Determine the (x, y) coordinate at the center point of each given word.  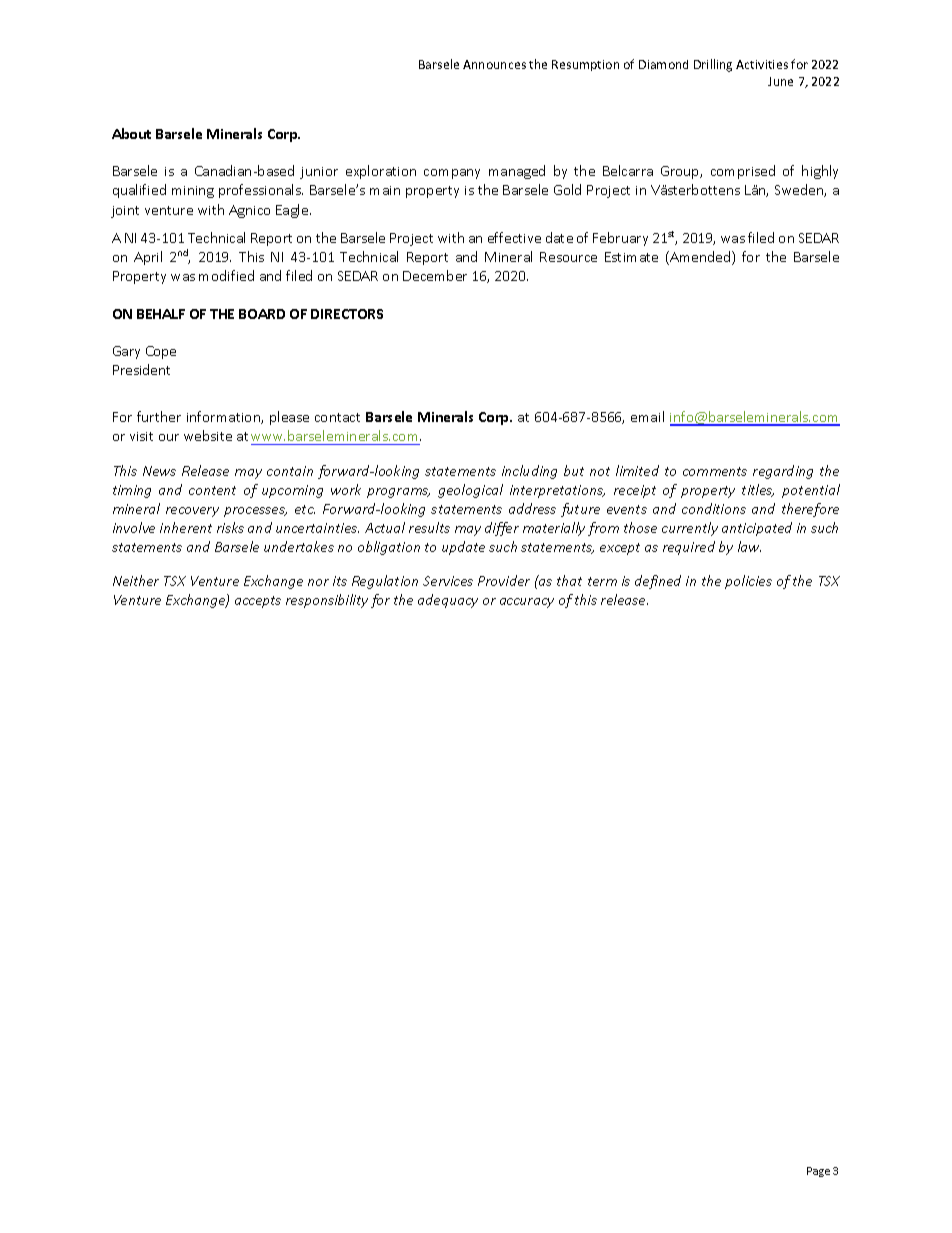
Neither (136, 580)
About (131, 133)
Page (818, 1172)
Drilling (713, 65)
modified (226, 275)
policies (748, 582)
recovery (192, 512)
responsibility (327, 601)
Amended (700, 258)
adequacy (448, 601)
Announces (494, 64)
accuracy (527, 603)
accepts (258, 602)
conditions (714, 508)
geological (470, 491)
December (435, 275)
